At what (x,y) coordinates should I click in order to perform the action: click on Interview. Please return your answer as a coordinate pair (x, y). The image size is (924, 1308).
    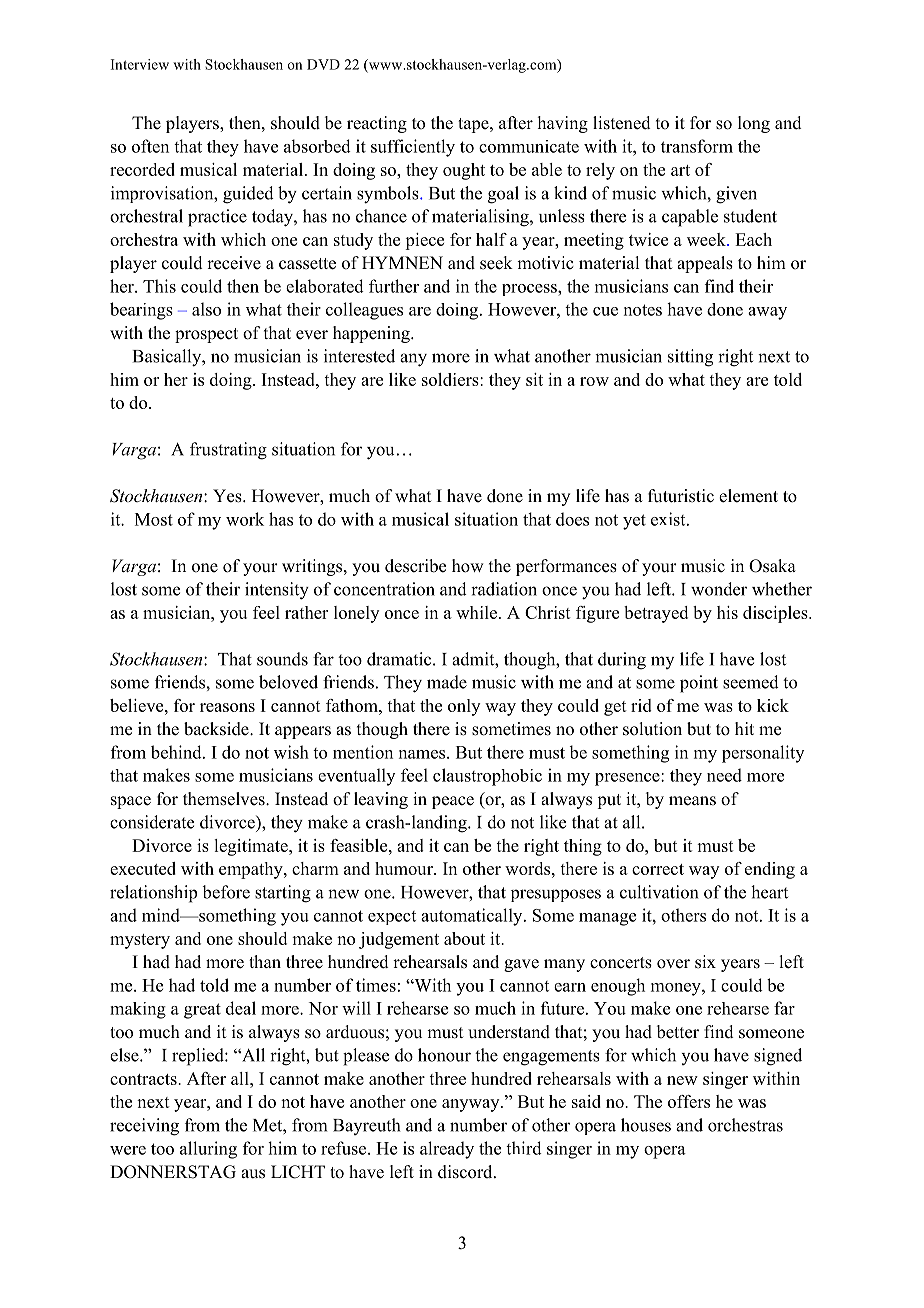
    Looking at the image, I should click on (140, 64).
